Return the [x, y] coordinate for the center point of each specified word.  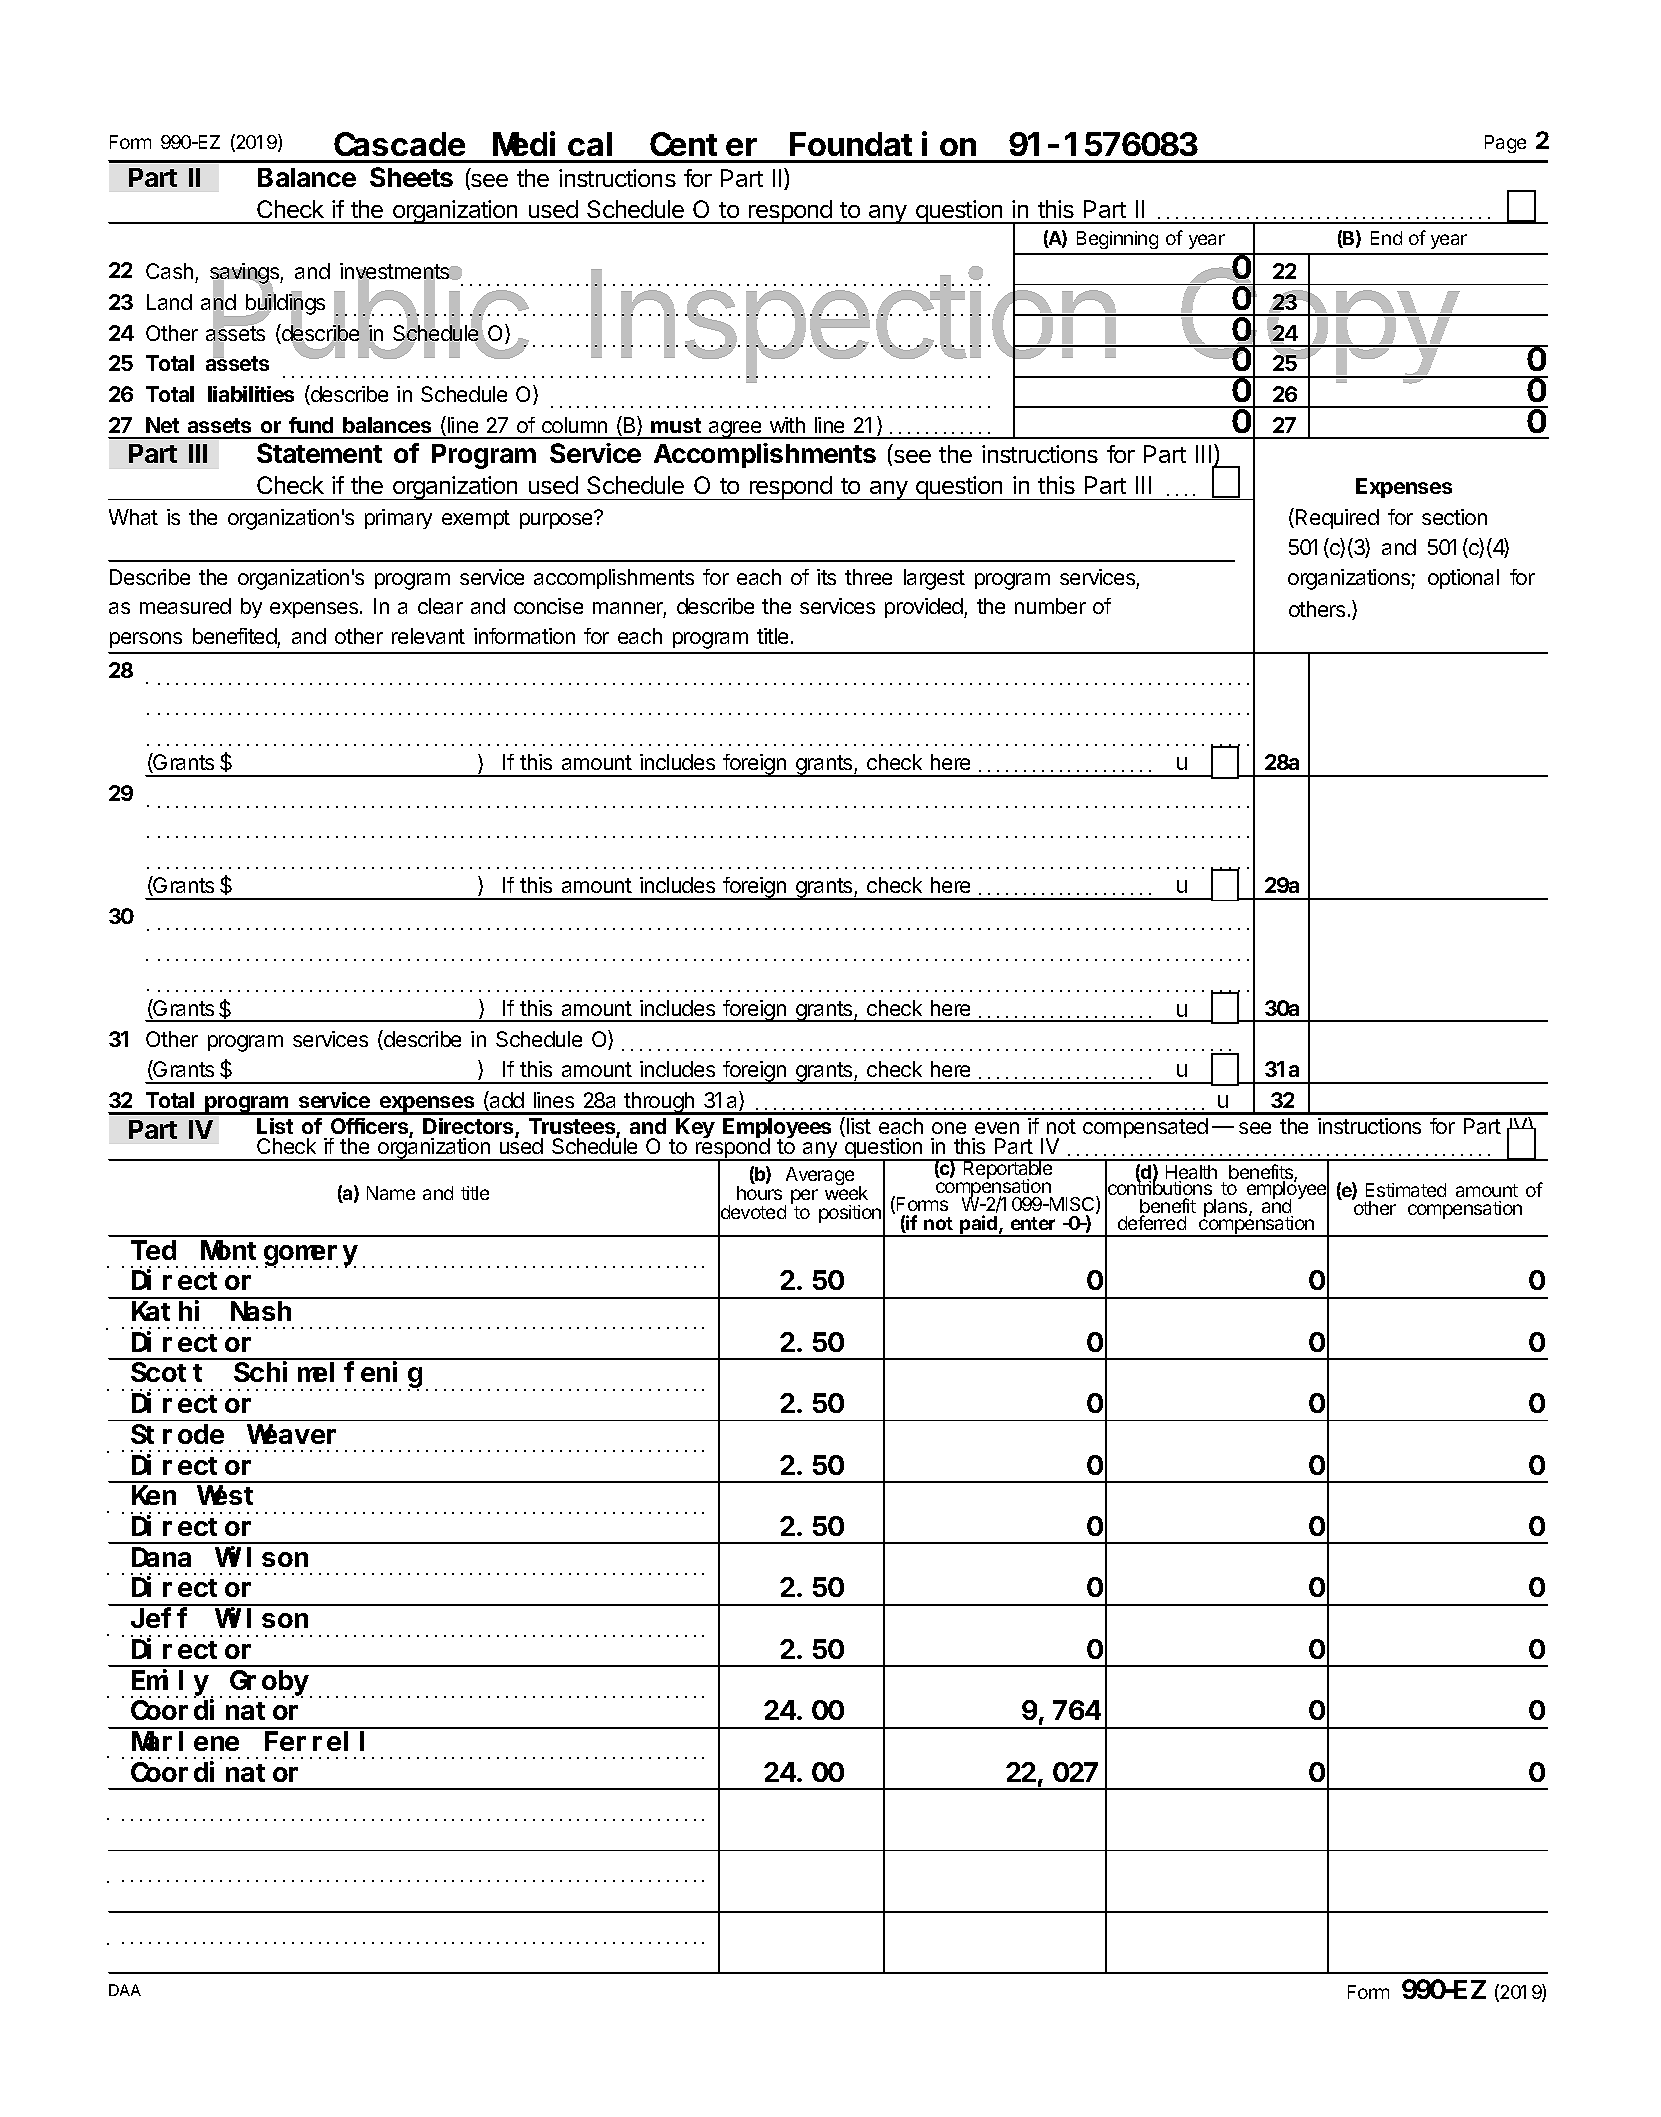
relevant [428, 636]
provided [925, 608]
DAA [125, 1990]
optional [1463, 579]
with [787, 425]
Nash [261, 1311]
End [1386, 238]
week [846, 1192]
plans [1227, 1208]
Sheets [411, 177]
